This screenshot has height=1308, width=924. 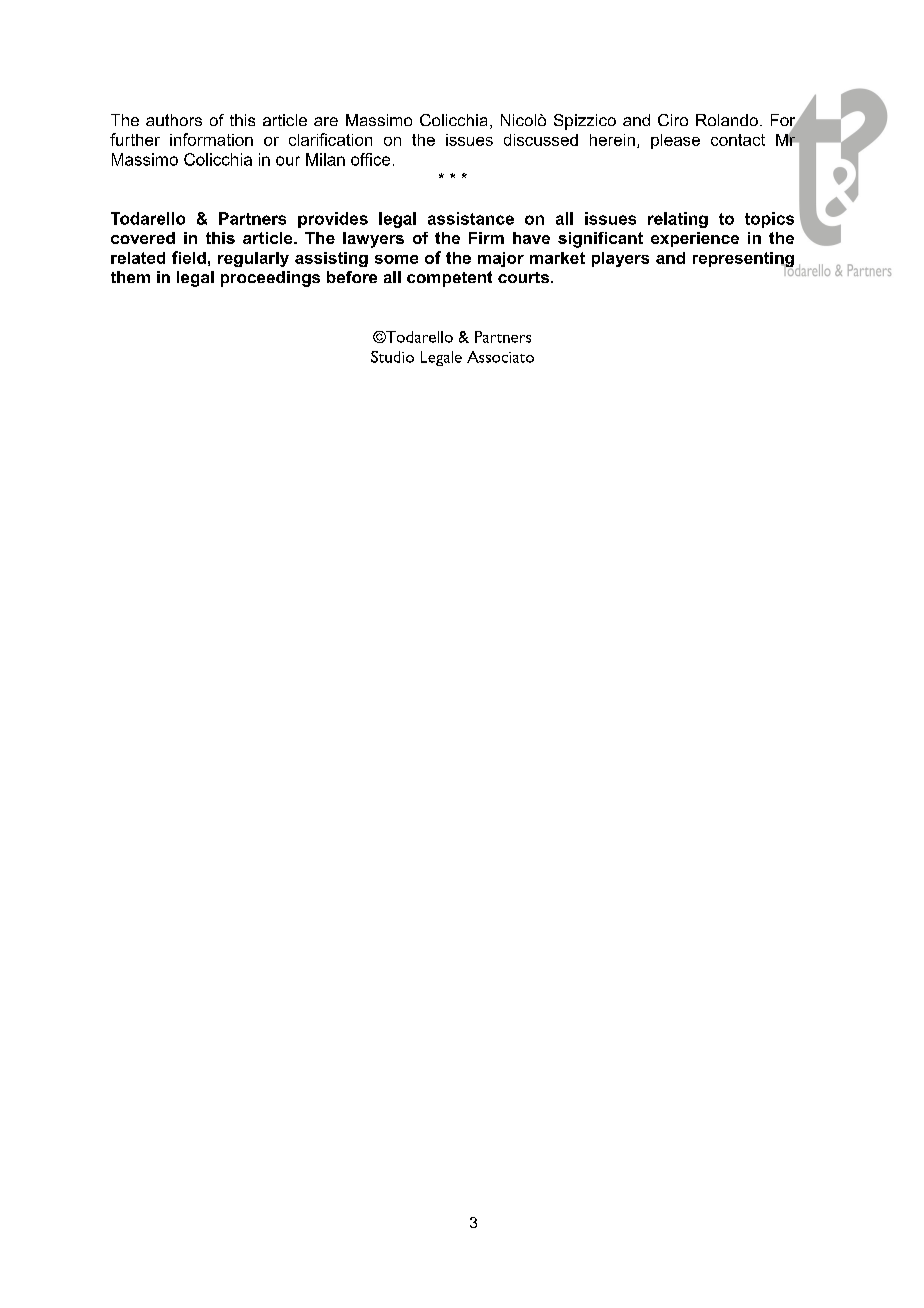 What do you see at coordinates (333, 220) in the screenshot?
I see `provides` at bounding box center [333, 220].
